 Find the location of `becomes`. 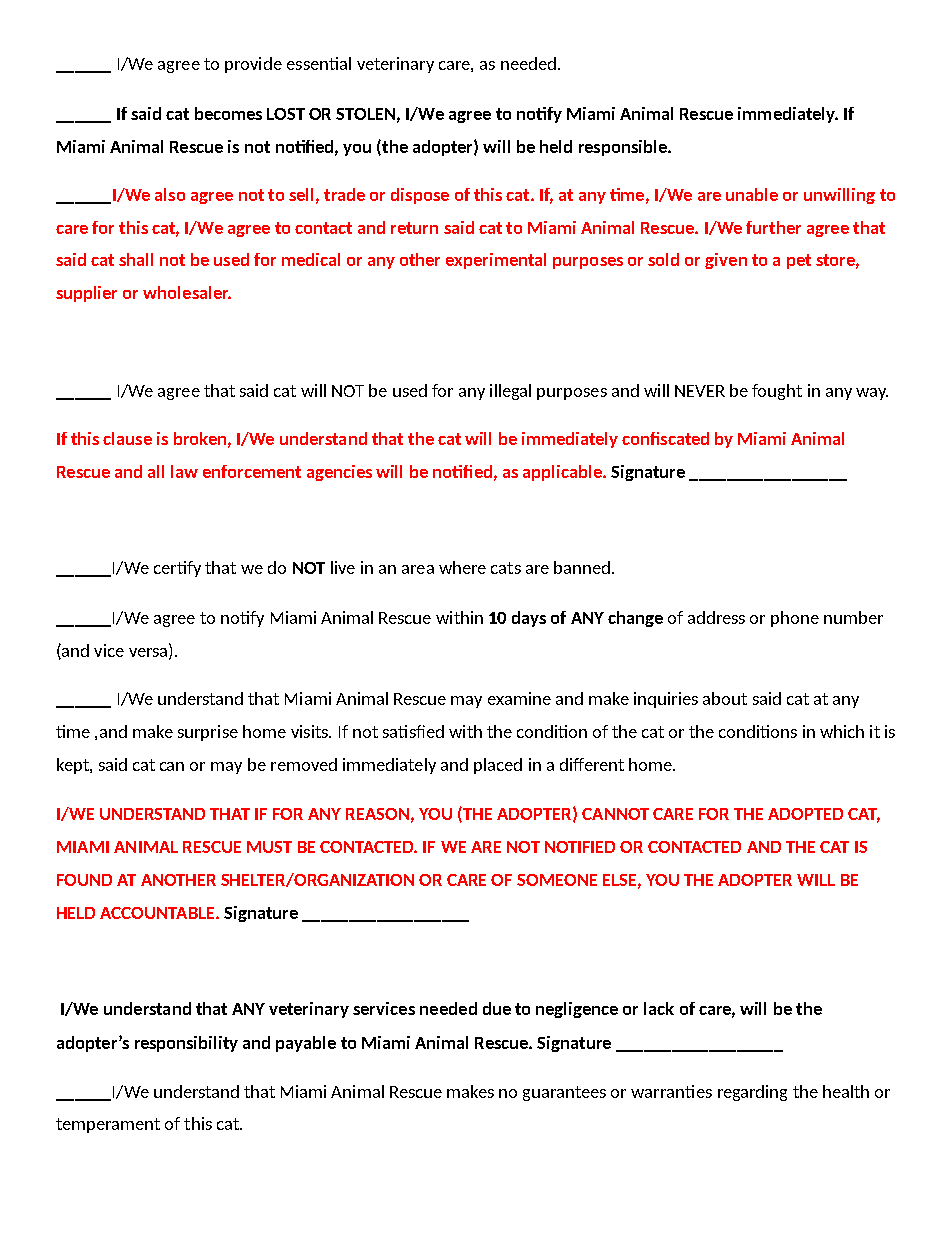

becomes is located at coordinates (228, 113).
